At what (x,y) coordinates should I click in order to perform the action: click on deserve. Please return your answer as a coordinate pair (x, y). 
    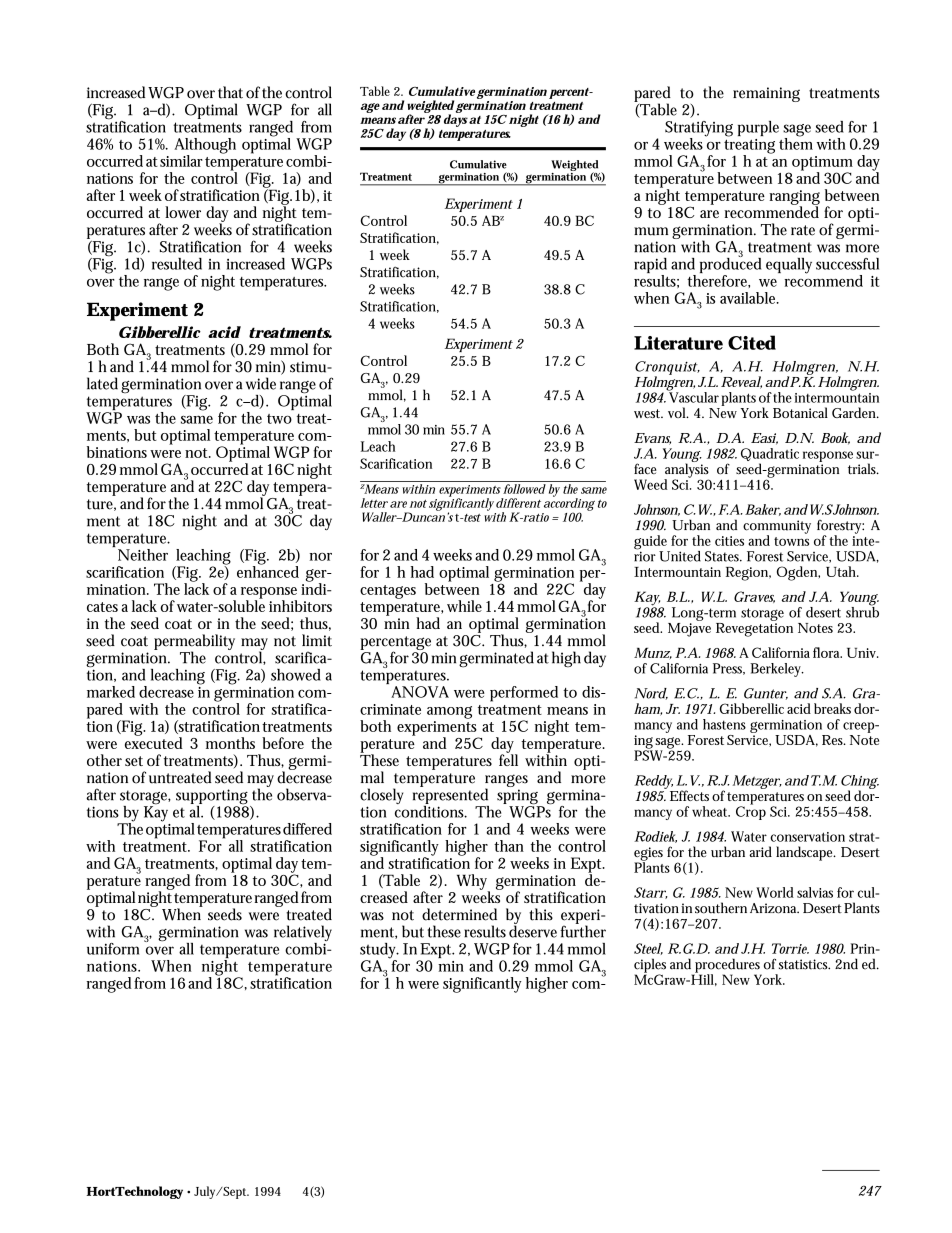
    Looking at the image, I should click on (533, 930).
